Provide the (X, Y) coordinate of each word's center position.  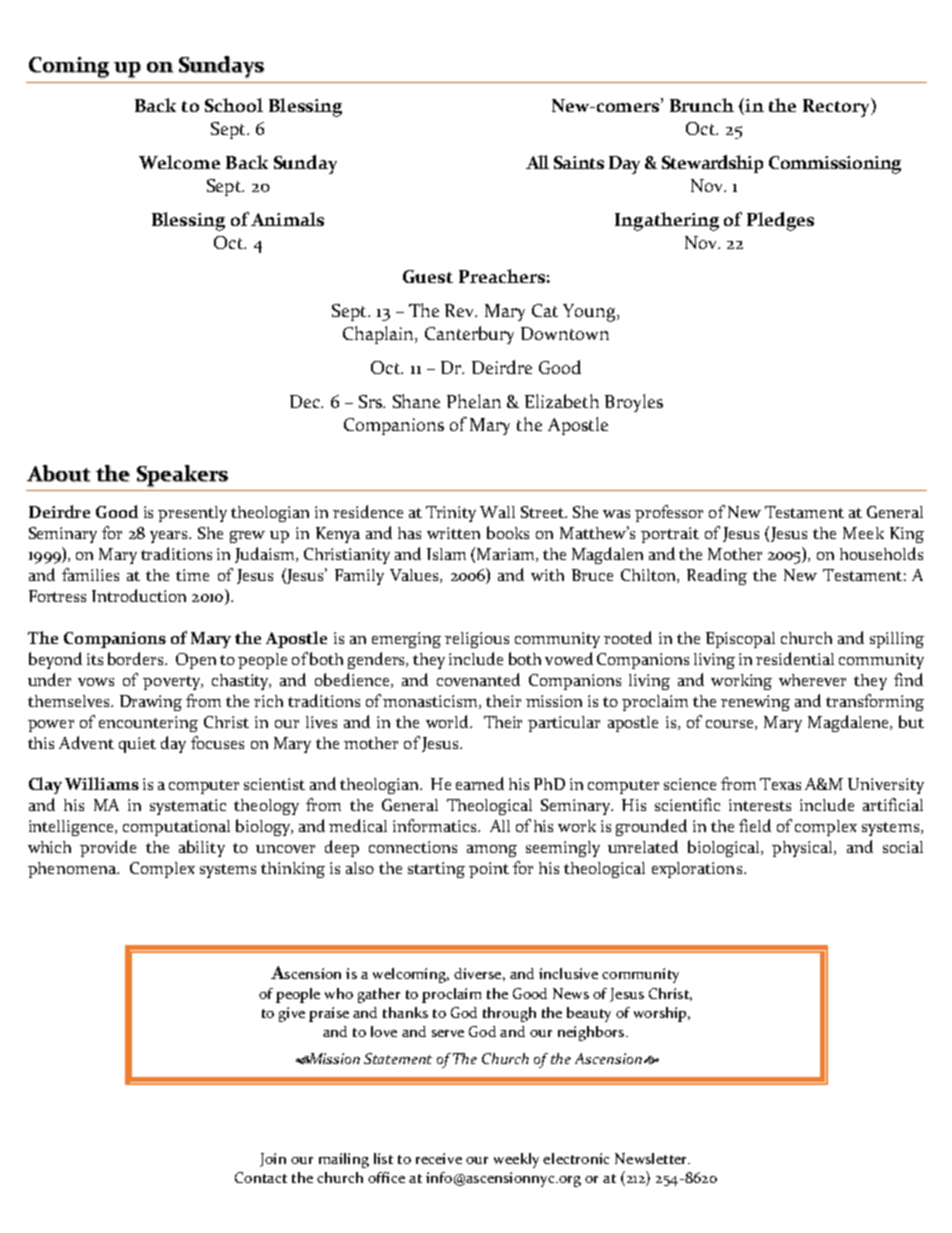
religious (477, 640)
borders (137, 658)
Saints (579, 162)
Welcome (179, 162)
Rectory (838, 107)
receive (439, 1158)
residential (795, 658)
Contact (261, 1177)
